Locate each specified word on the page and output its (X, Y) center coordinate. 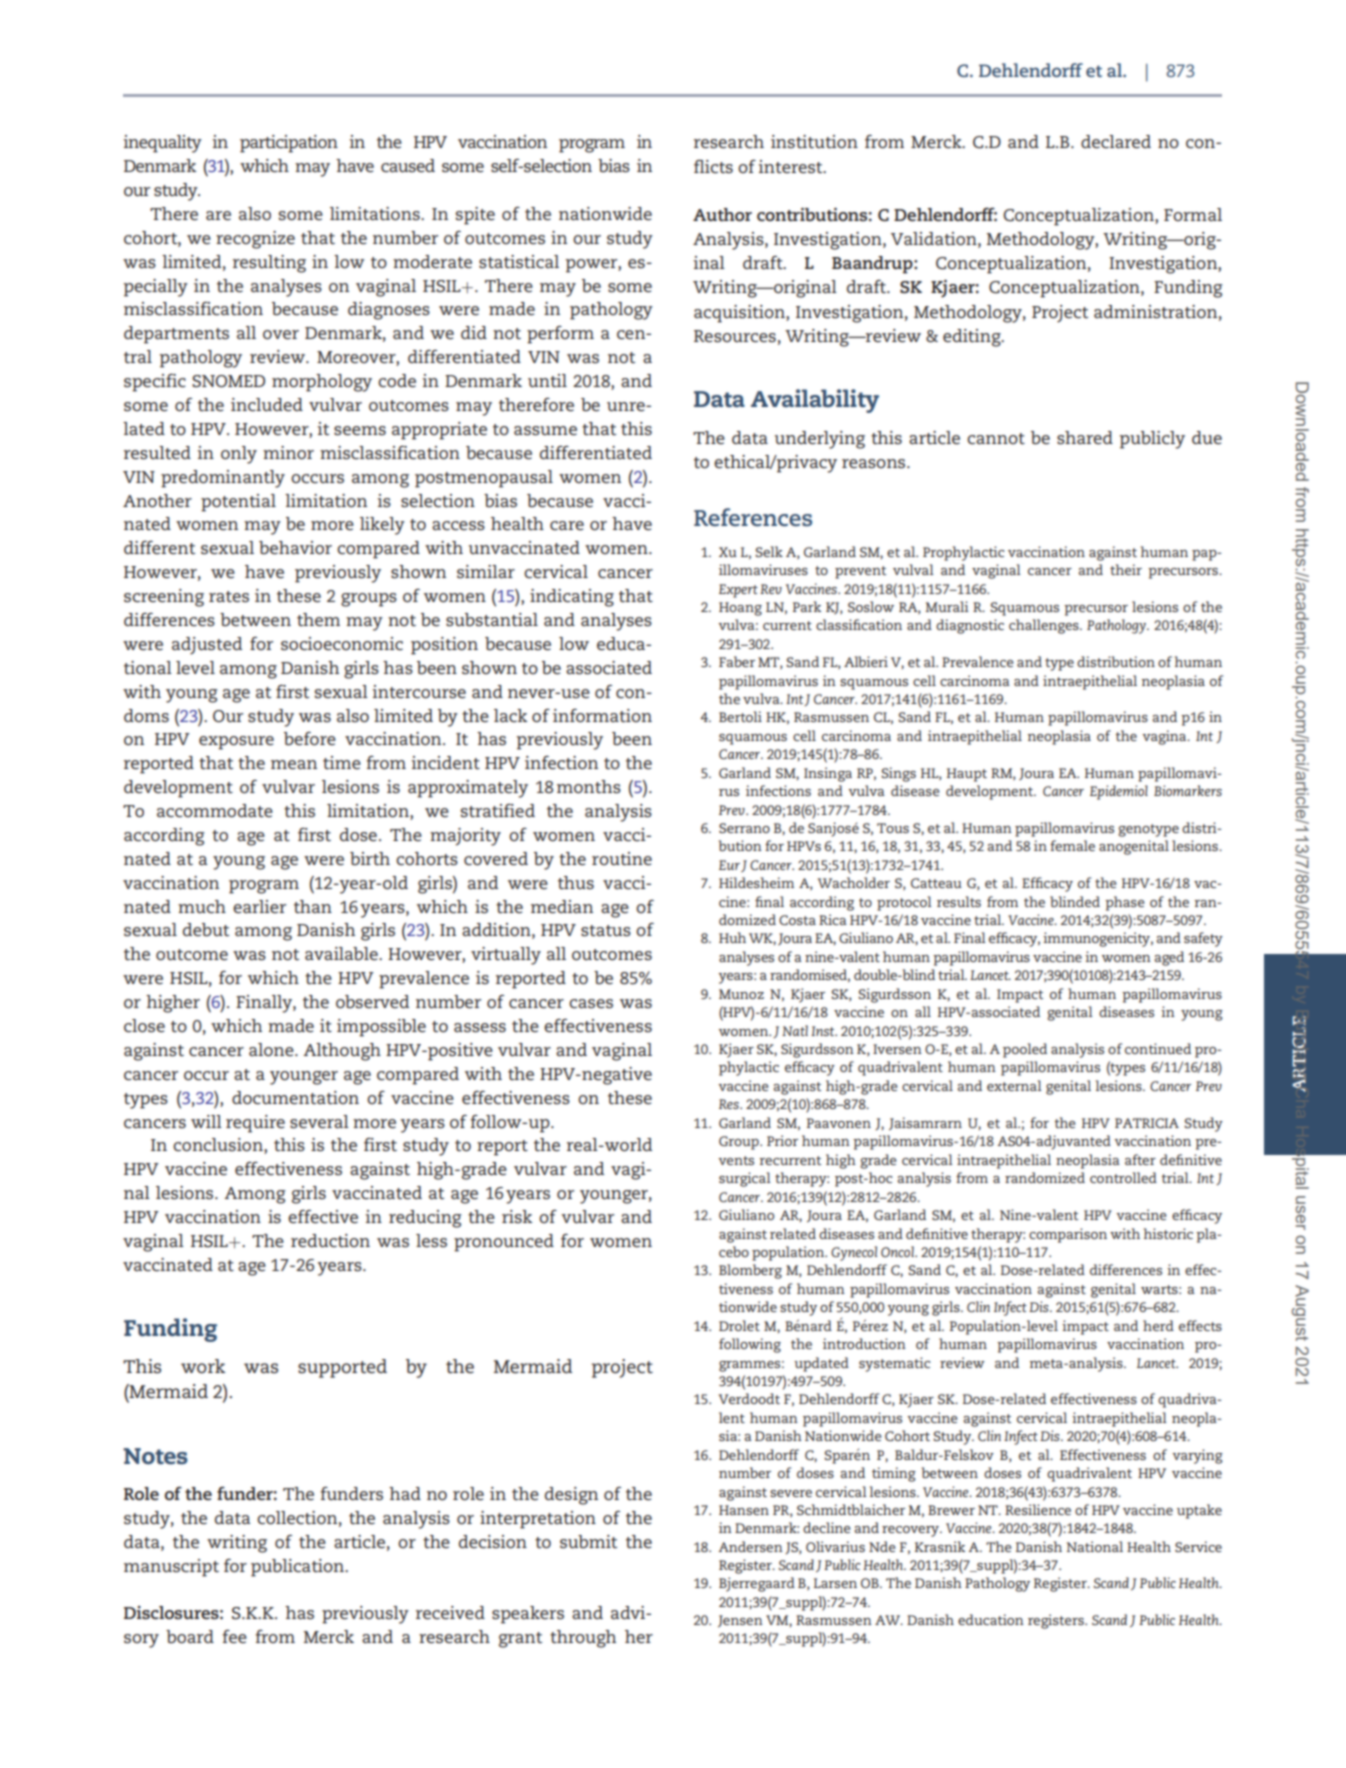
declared (1116, 141)
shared (1085, 437)
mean (294, 764)
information (602, 715)
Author (722, 214)
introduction (864, 1343)
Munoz (741, 994)
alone (272, 1049)
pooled (1025, 1050)
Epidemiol (1119, 792)
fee (235, 1636)
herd (1158, 1325)
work (203, 1366)
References (753, 517)
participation (289, 144)
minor (288, 452)
